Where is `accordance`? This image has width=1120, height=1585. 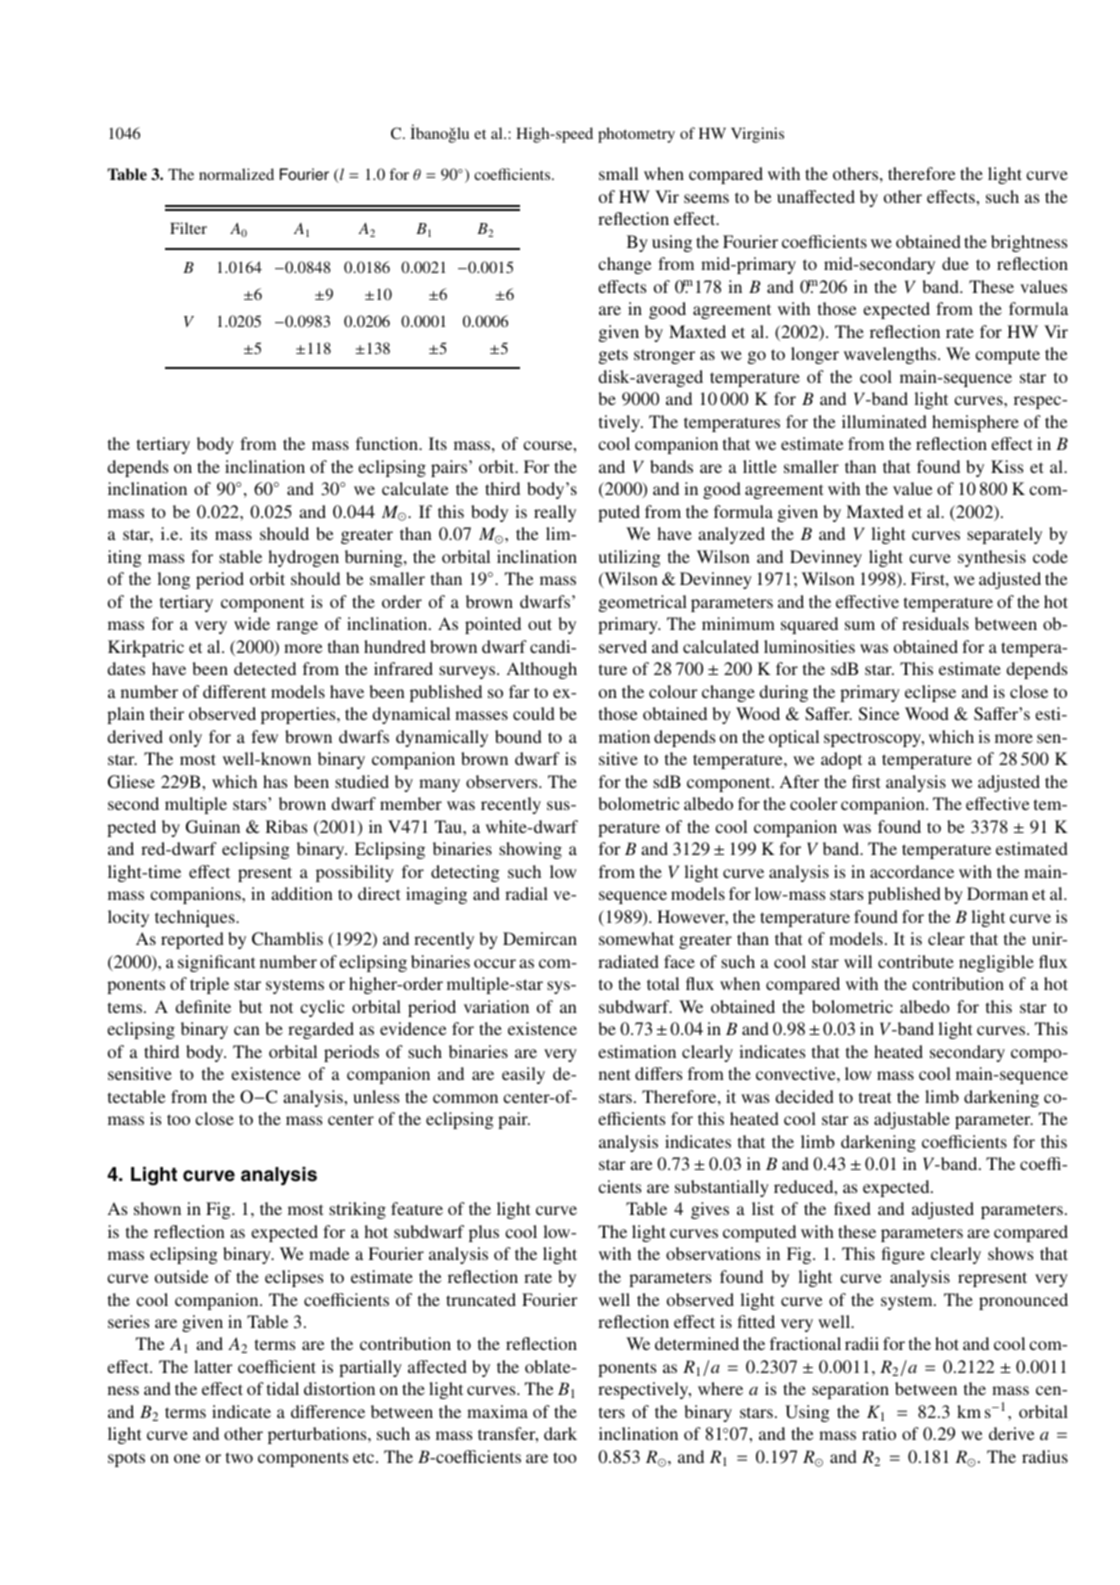
accordance is located at coordinates (912, 871).
